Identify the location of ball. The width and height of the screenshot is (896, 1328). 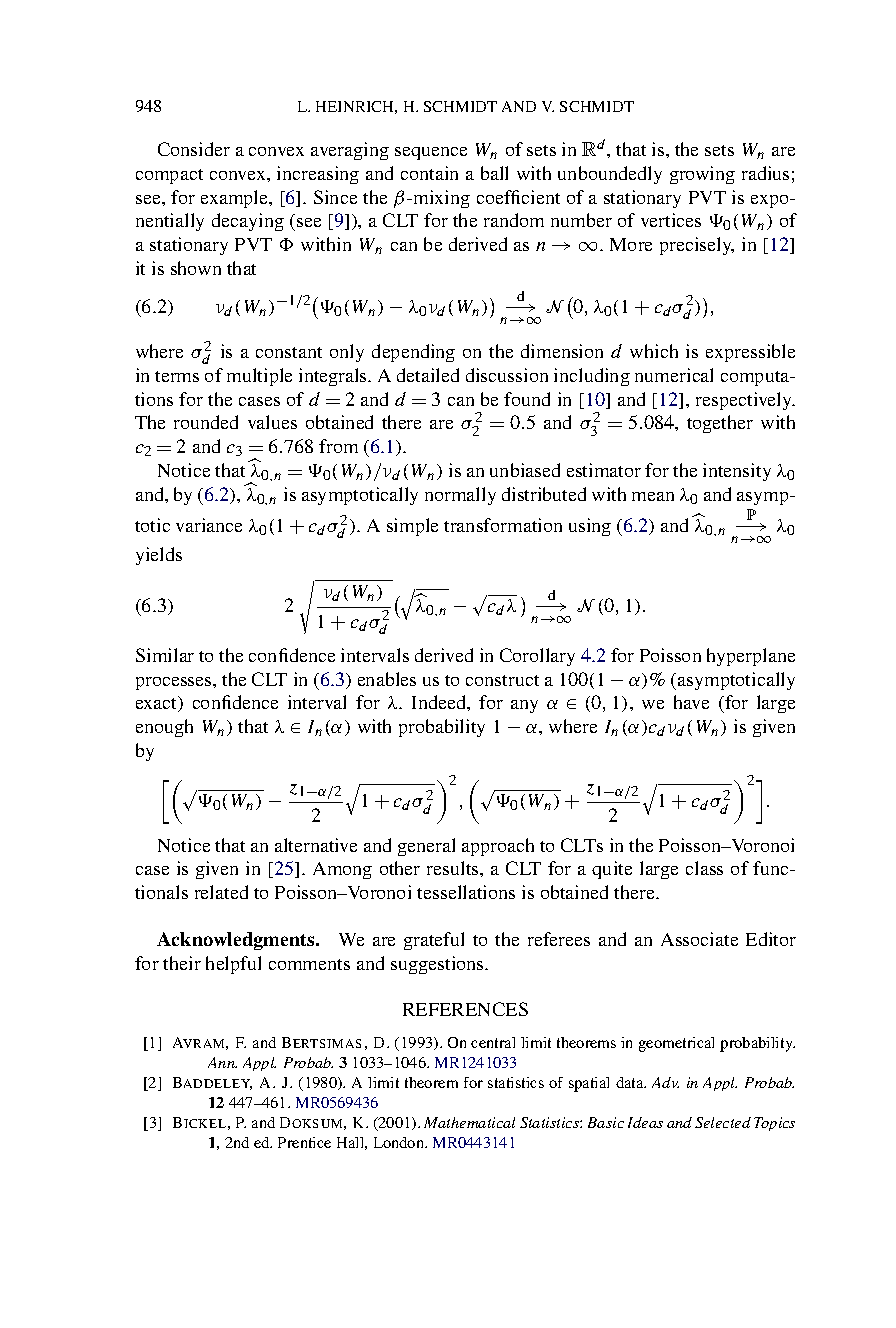
(494, 173).
